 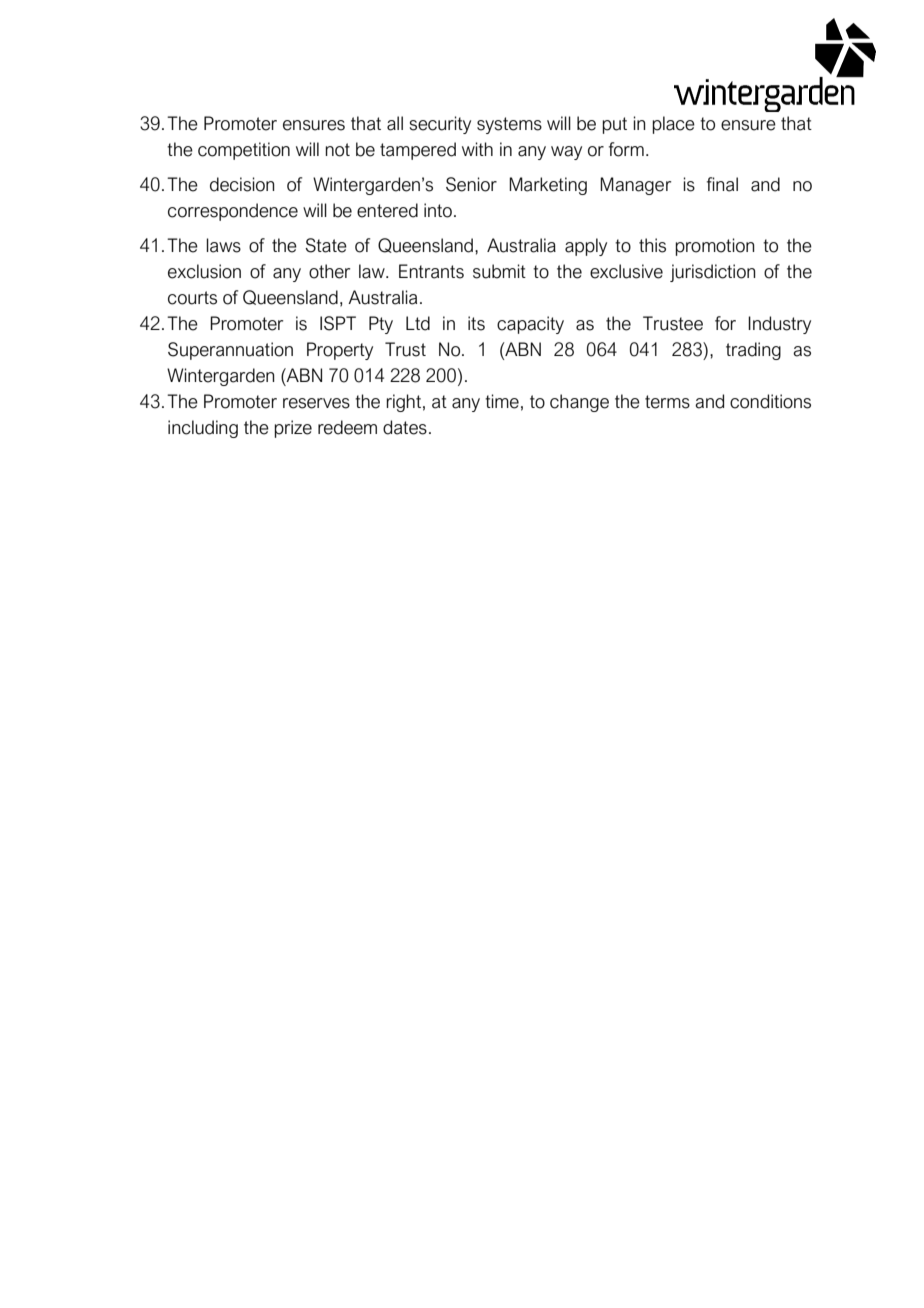 I want to click on Superannuation, so click(x=230, y=351).
